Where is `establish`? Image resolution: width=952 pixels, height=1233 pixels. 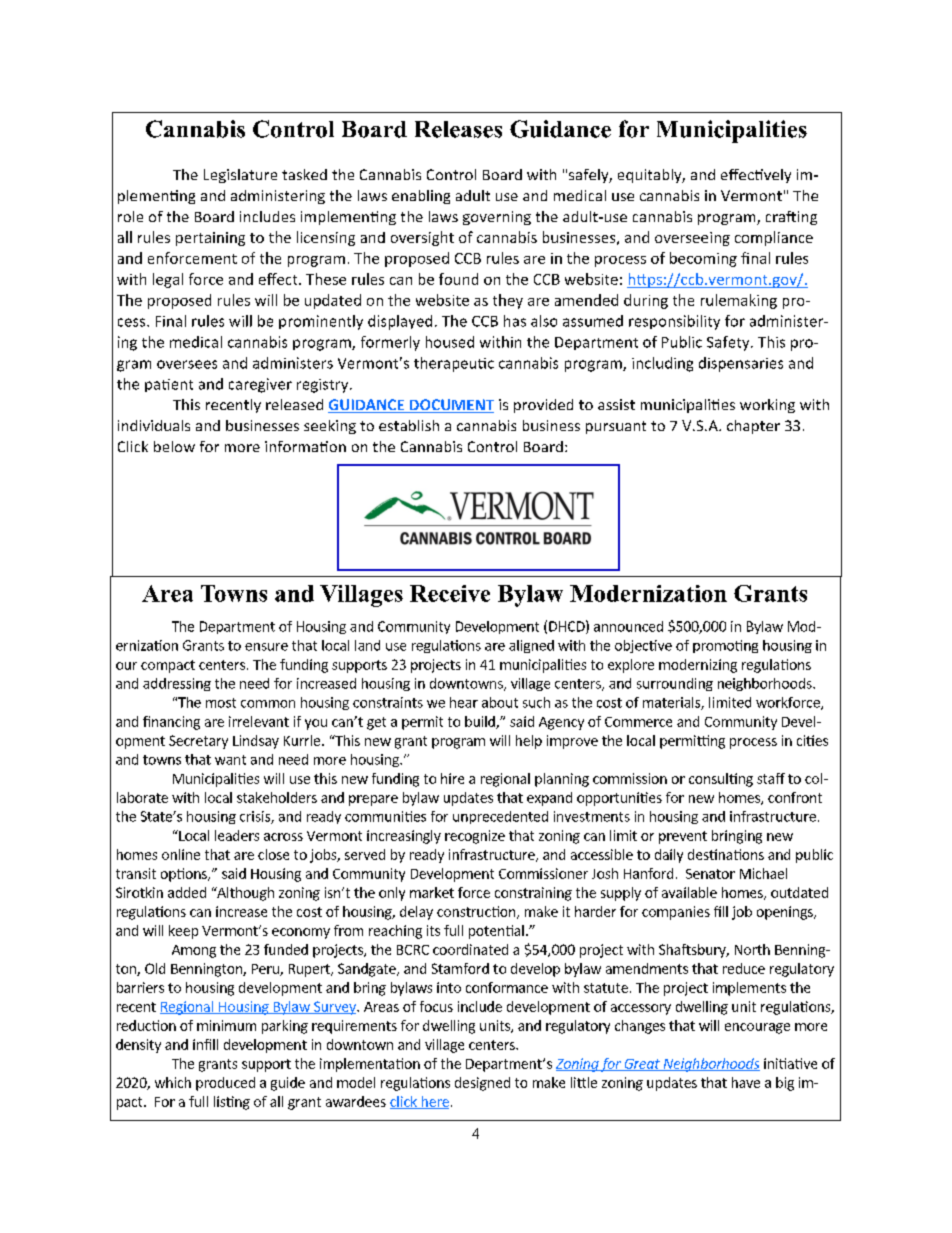 establish is located at coordinates (409, 425).
